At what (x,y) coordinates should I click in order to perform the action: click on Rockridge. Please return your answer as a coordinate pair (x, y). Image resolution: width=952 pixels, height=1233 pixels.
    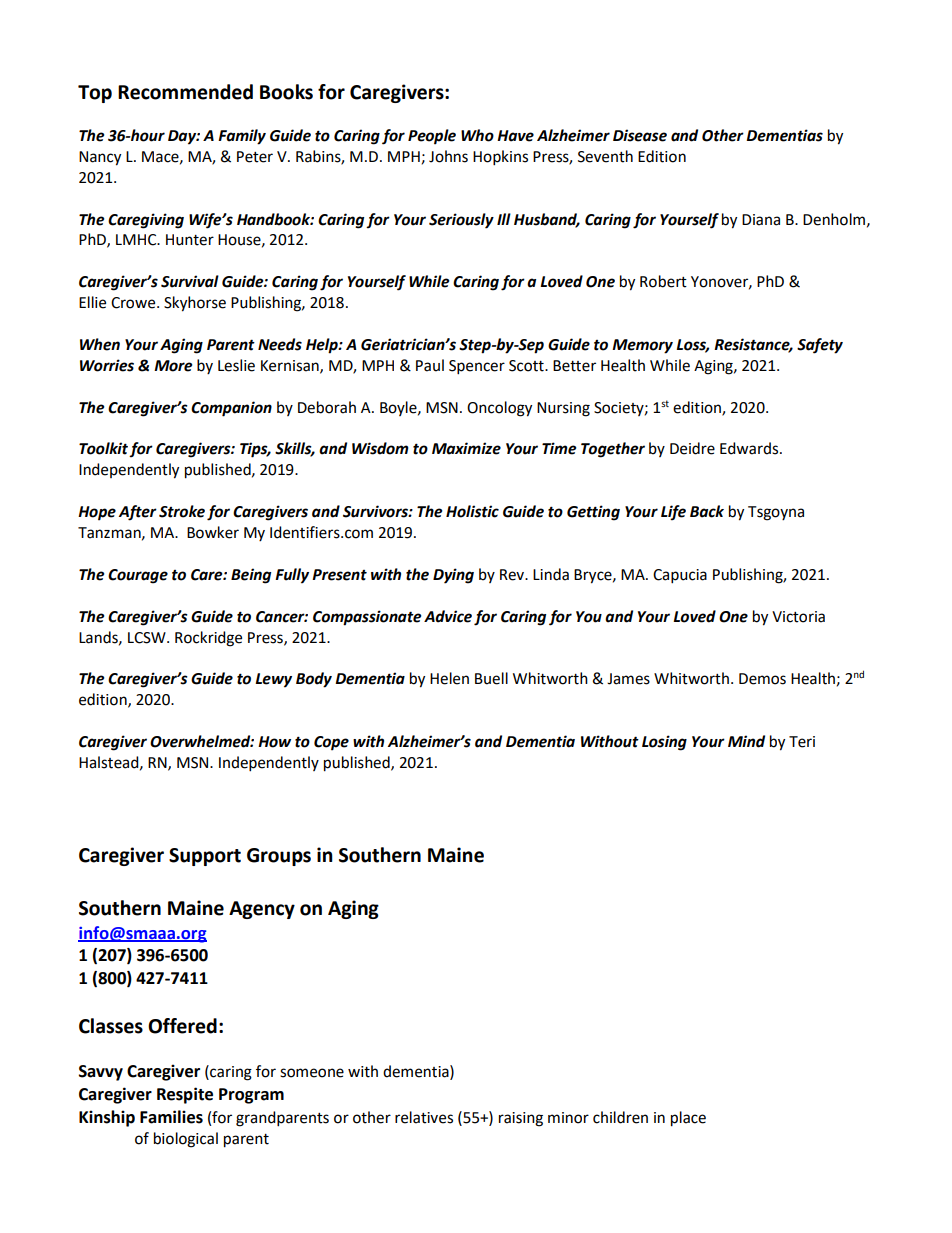
    Looking at the image, I should click on (208, 639).
